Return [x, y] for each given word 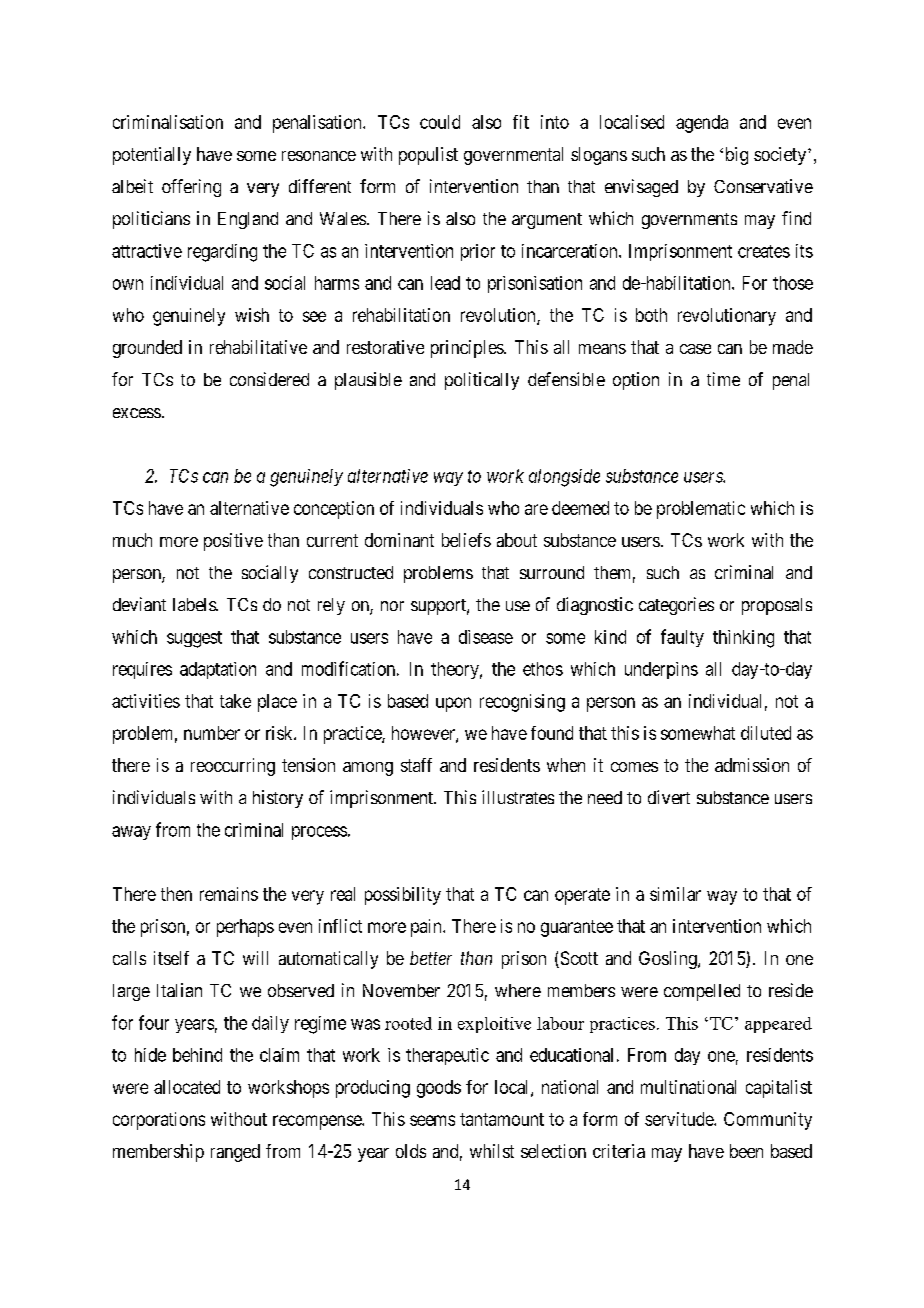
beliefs [466, 540]
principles [468, 349]
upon [453, 704]
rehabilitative [258, 347]
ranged [235, 1153]
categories [676, 606]
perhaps [245, 928]
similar [675, 894]
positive [233, 542]
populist [428, 156]
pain [427, 928]
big [735, 156]
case [695, 349]
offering [191, 188]
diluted [766, 733]
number [212, 733]
